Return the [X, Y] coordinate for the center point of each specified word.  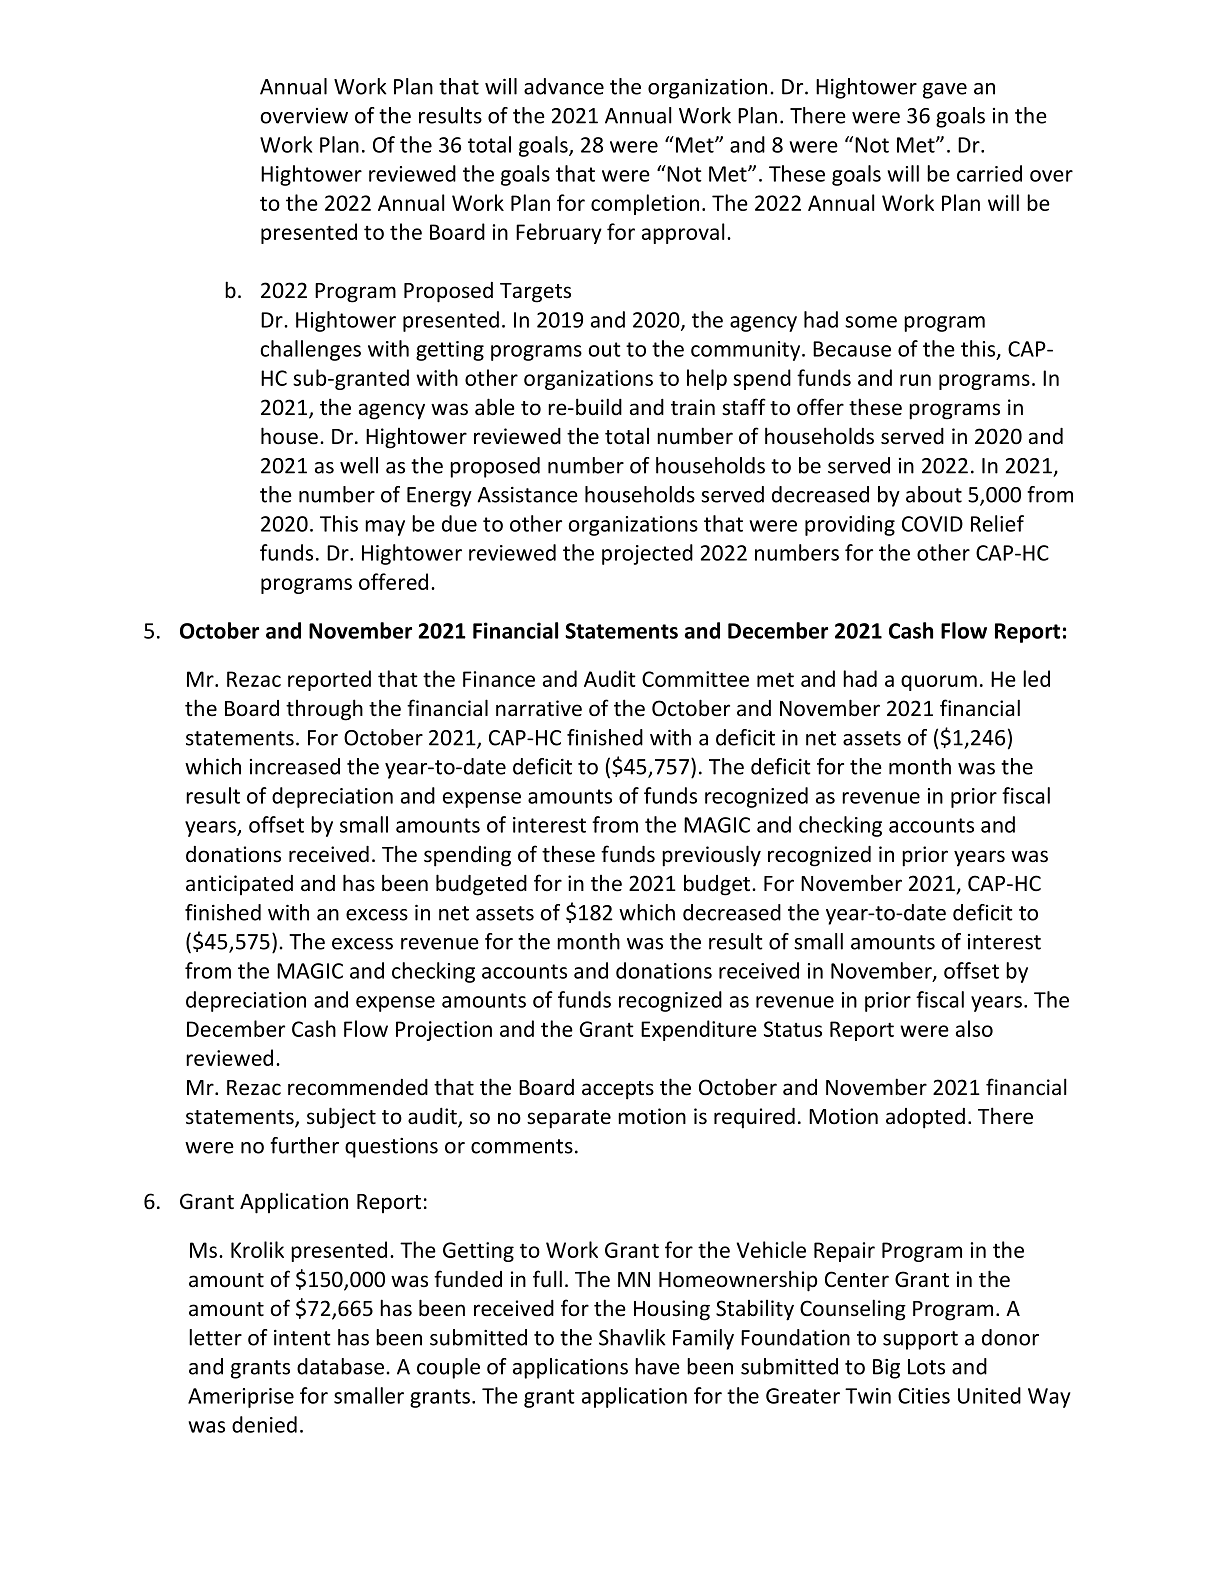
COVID [932, 524]
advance [564, 86]
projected [647, 554]
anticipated [239, 885]
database [340, 1366]
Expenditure [699, 1030]
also [974, 1028]
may [385, 528]
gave [945, 91]
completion [645, 204]
